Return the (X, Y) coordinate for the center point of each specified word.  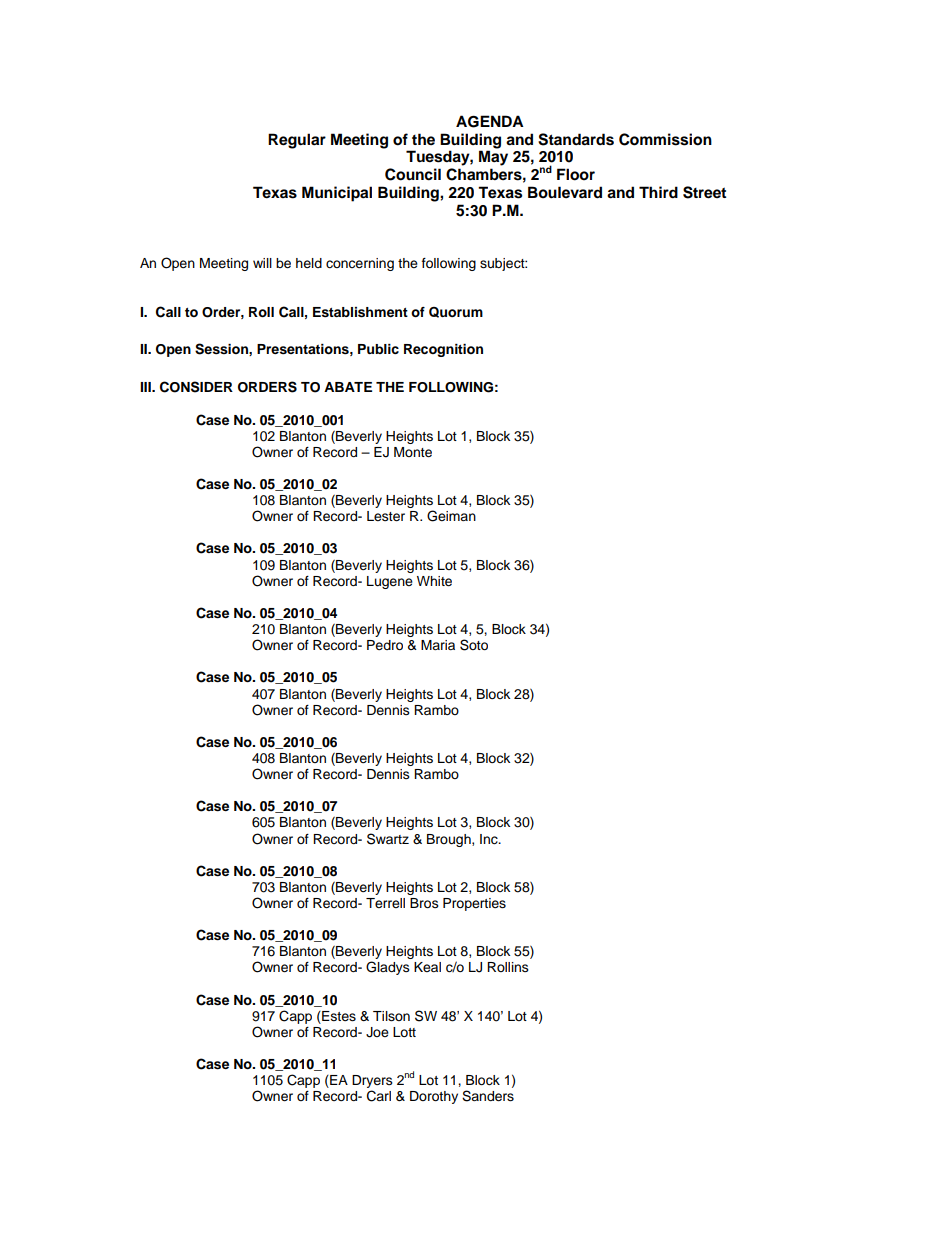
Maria (438, 645)
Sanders (488, 1096)
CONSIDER (196, 387)
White (434, 581)
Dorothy (434, 1097)
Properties (474, 904)
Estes (338, 1016)
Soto (474, 645)
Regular (297, 141)
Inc (490, 839)
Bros (424, 903)
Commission (665, 139)
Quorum (456, 312)
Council (413, 174)
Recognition (443, 350)
